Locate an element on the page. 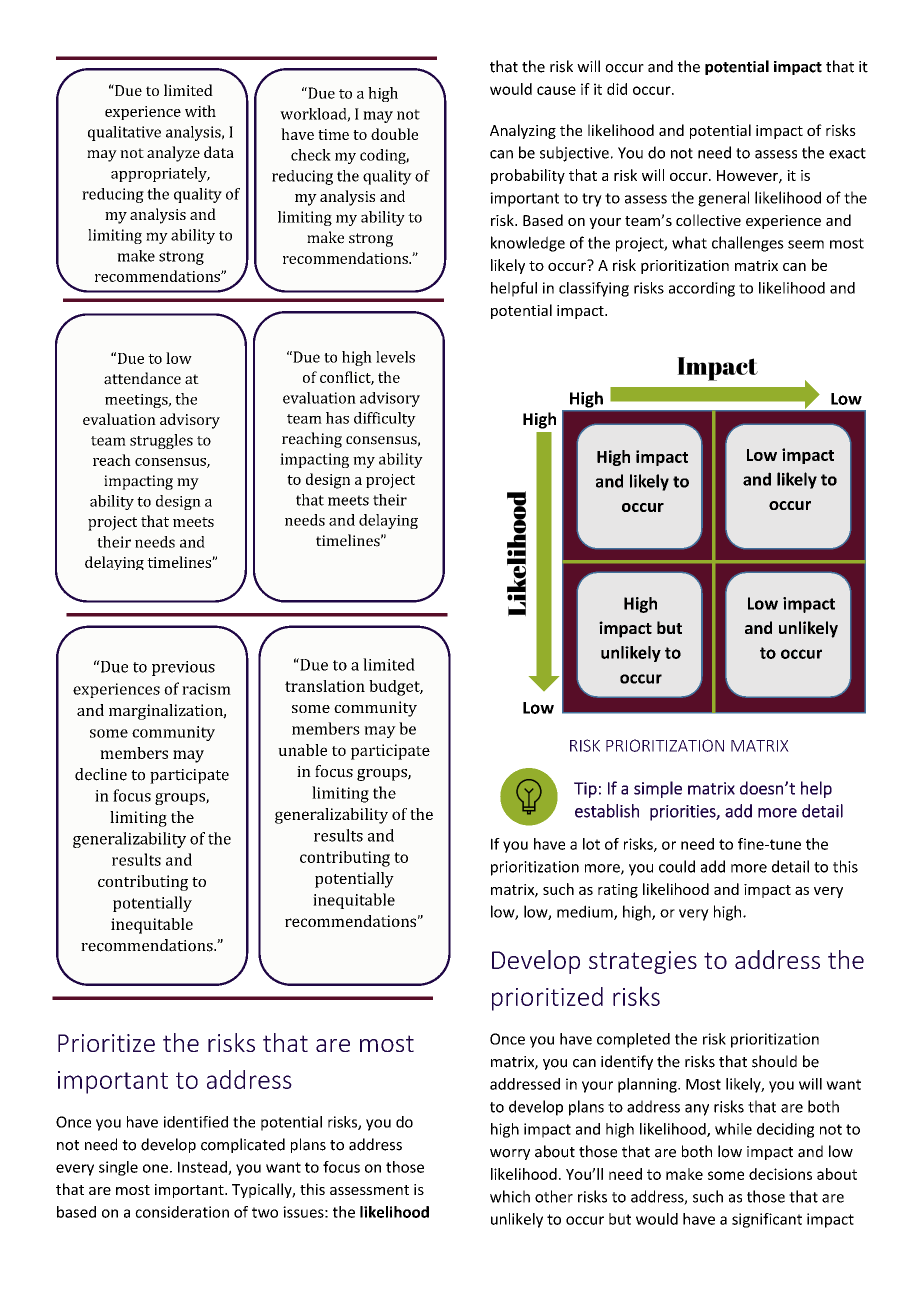 This page has width=924, height=1308. exact is located at coordinates (847, 153).
